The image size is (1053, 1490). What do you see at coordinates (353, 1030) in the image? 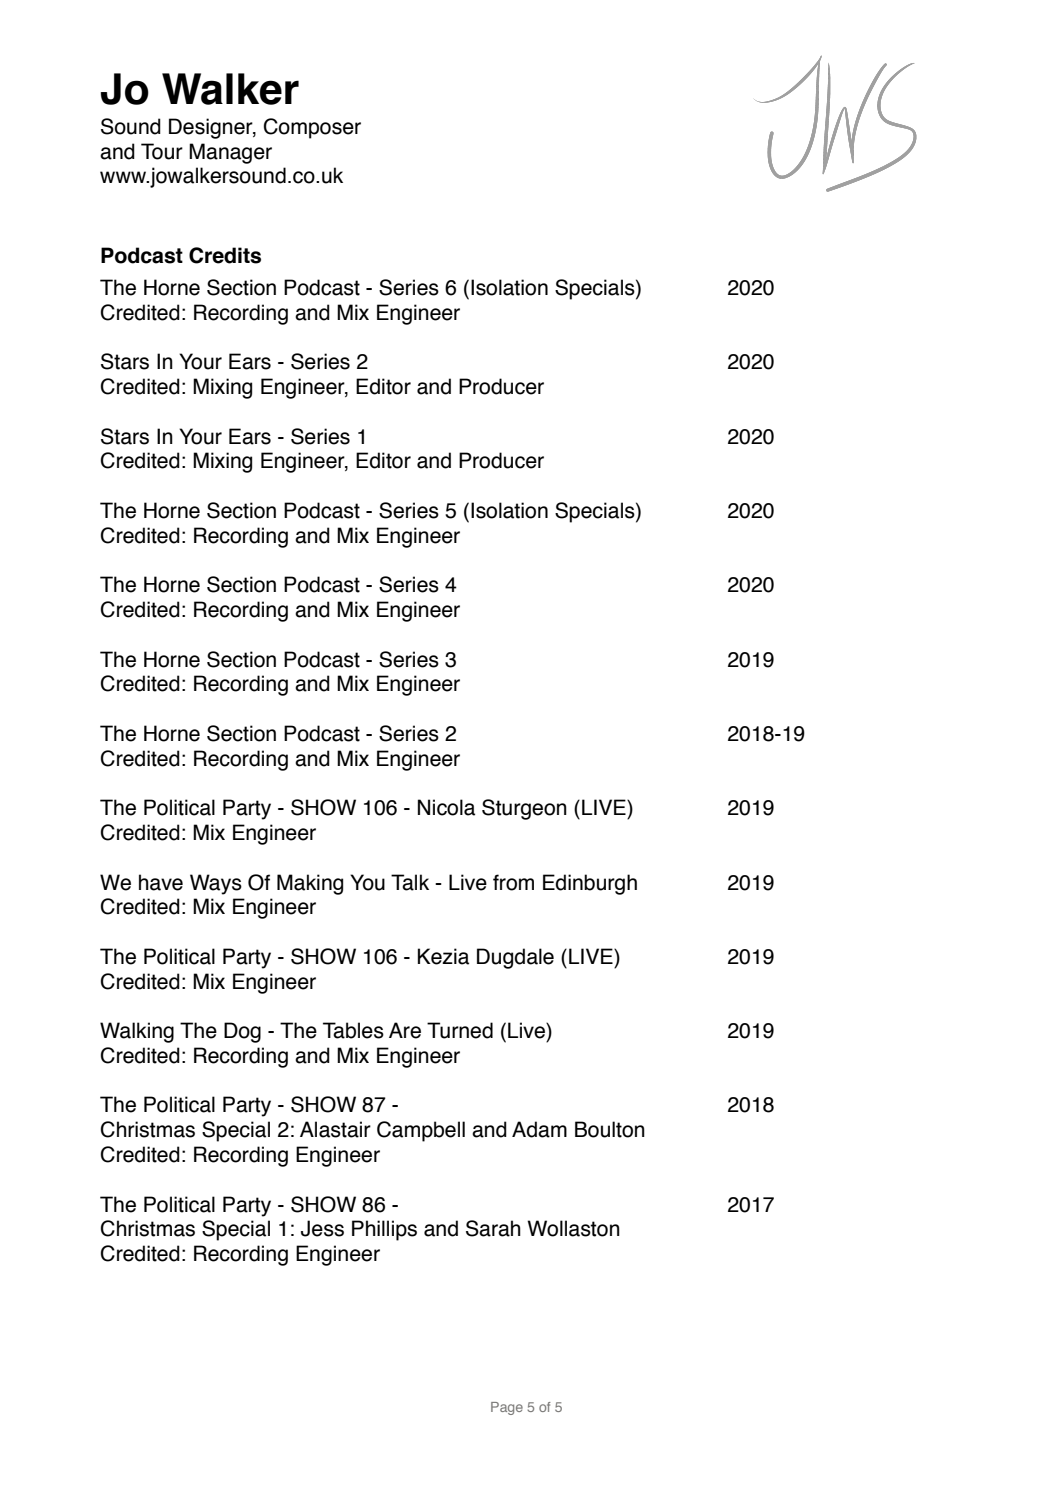
I see `Tables` at bounding box center [353, 1030].
